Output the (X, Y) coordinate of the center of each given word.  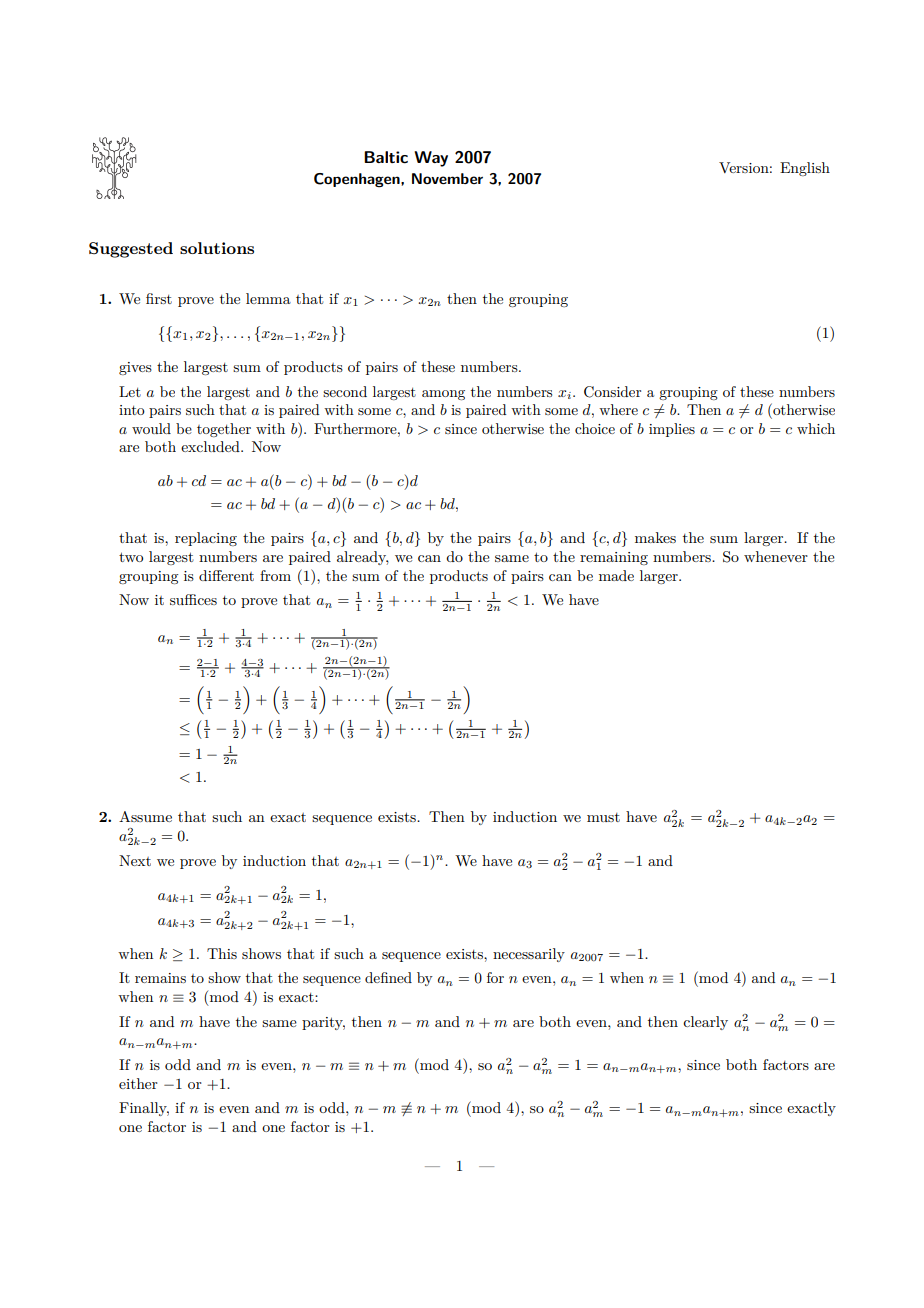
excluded (211, 446)
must (603, 817)
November (447, 178)
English (805, 169)
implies (672, 430)
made (616, 575)
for (495, 977)
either (138, 1083)
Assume (145, 816)
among (443, 395)
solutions (217, 248)
